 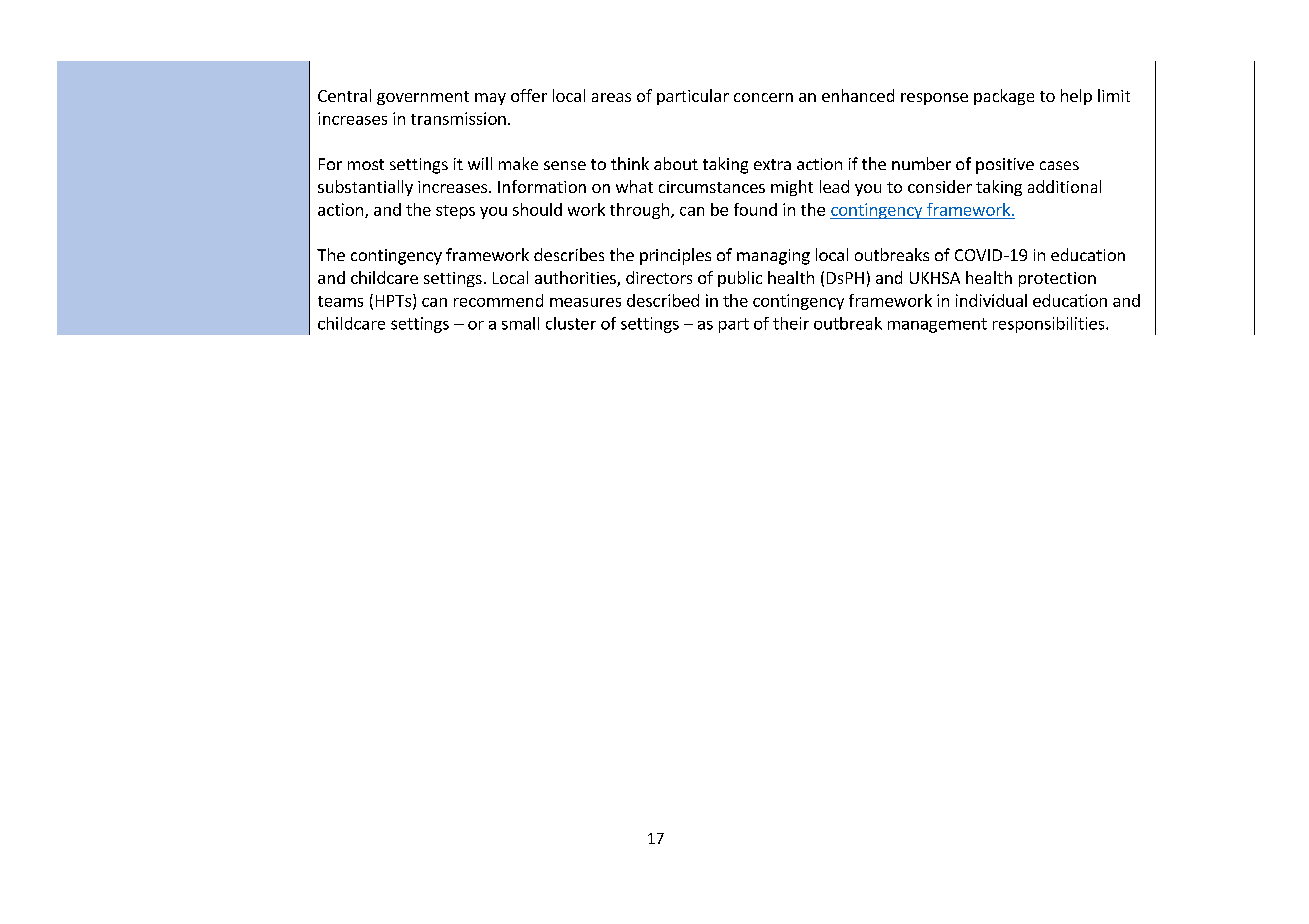 I want to click on extra, so click(x=772, y=164).
